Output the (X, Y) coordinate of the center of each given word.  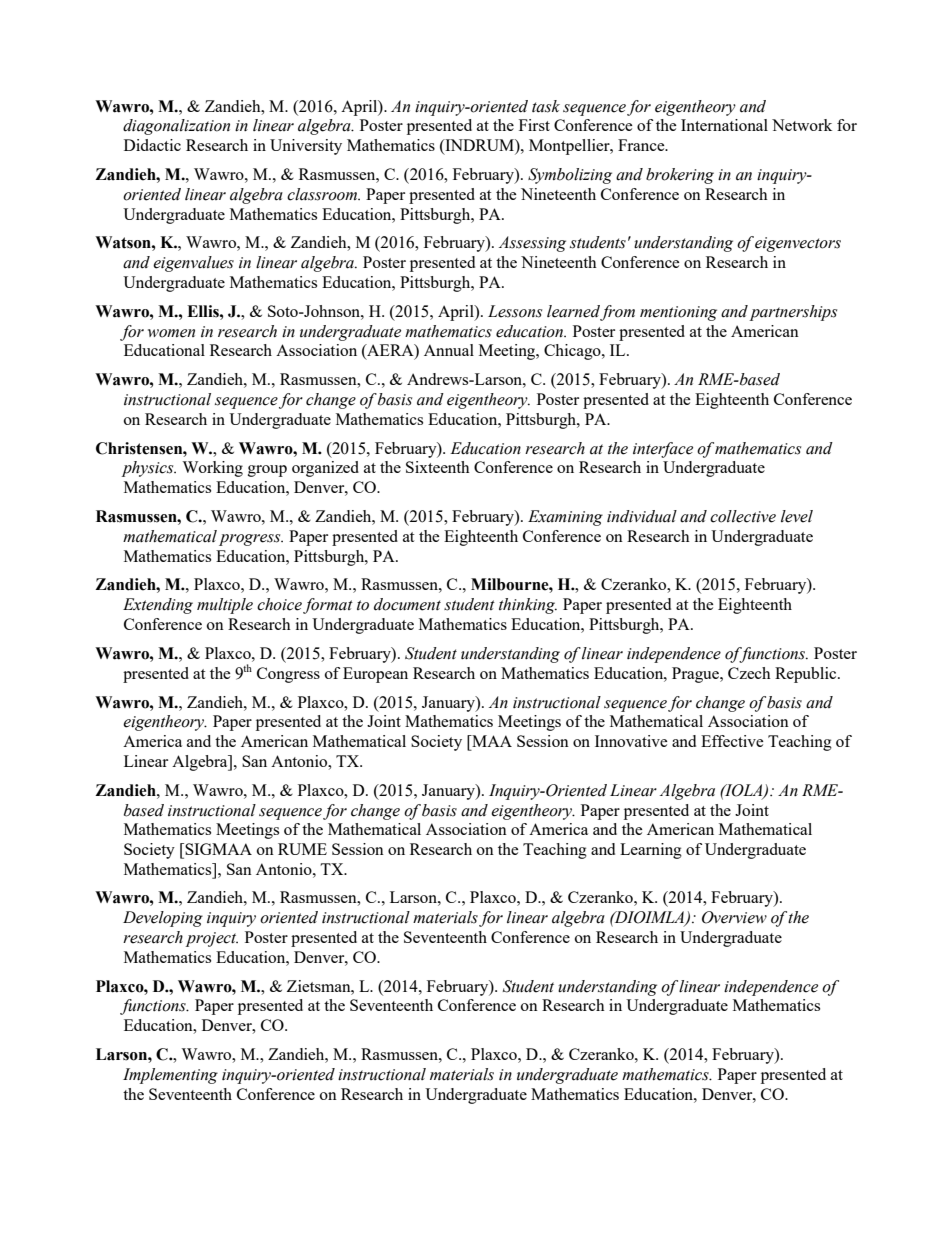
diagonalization (176, 127)
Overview (734, 917)
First (534, 125)
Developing (163, 919)
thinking (528, 606)
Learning (651, 851)
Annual (449, 350)
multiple (225, 606)
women (171, 333)
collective (743, 516)
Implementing (170, 1076)
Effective (732, 741)
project (212, 939)
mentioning (678, 313)
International (724, 125)
